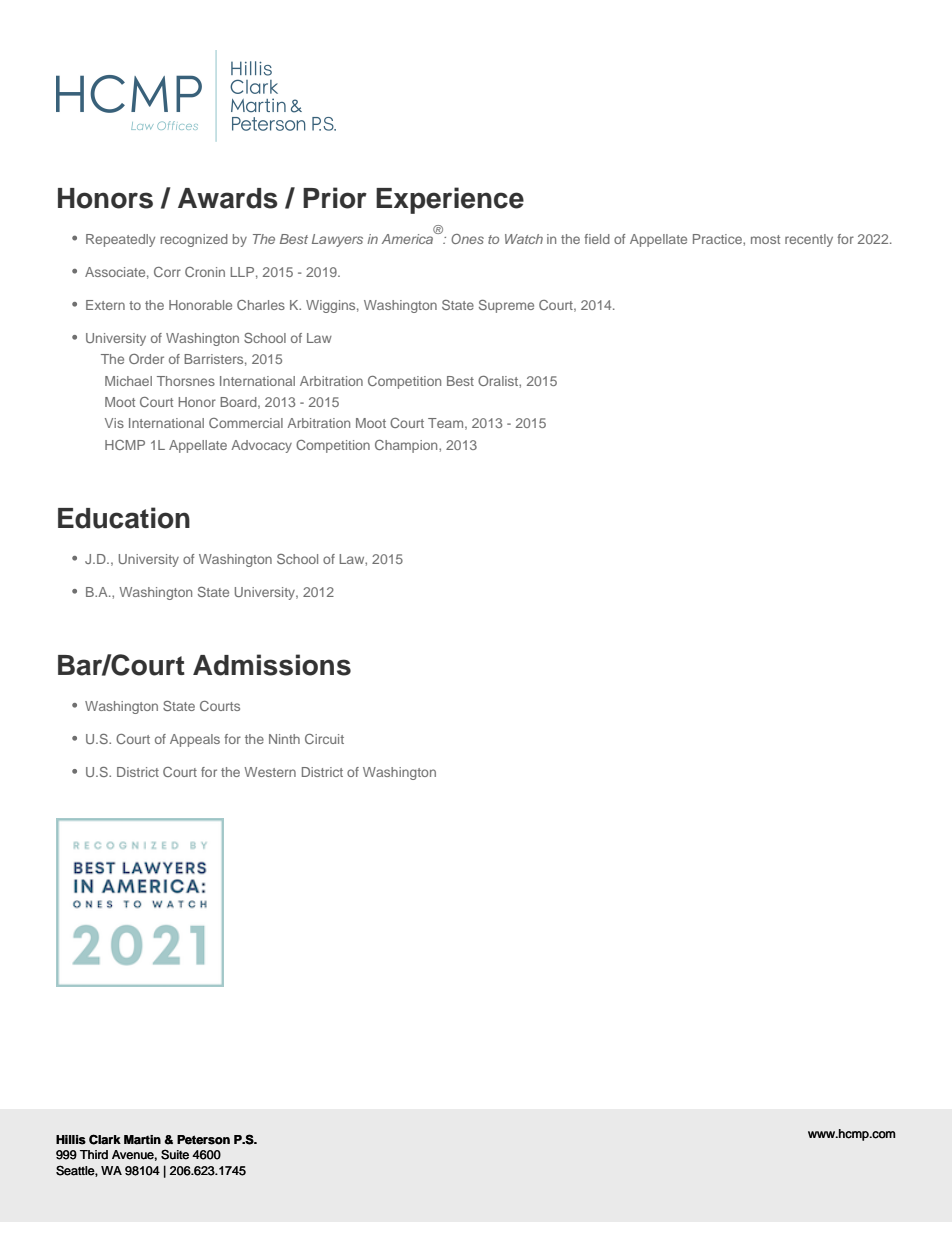 Image resolution: width=952 pixels, height=1233 pixels. What do you see at coordinates (175, 1154) in the document?
I see `Suite` at bounding box center [175, 1154].
